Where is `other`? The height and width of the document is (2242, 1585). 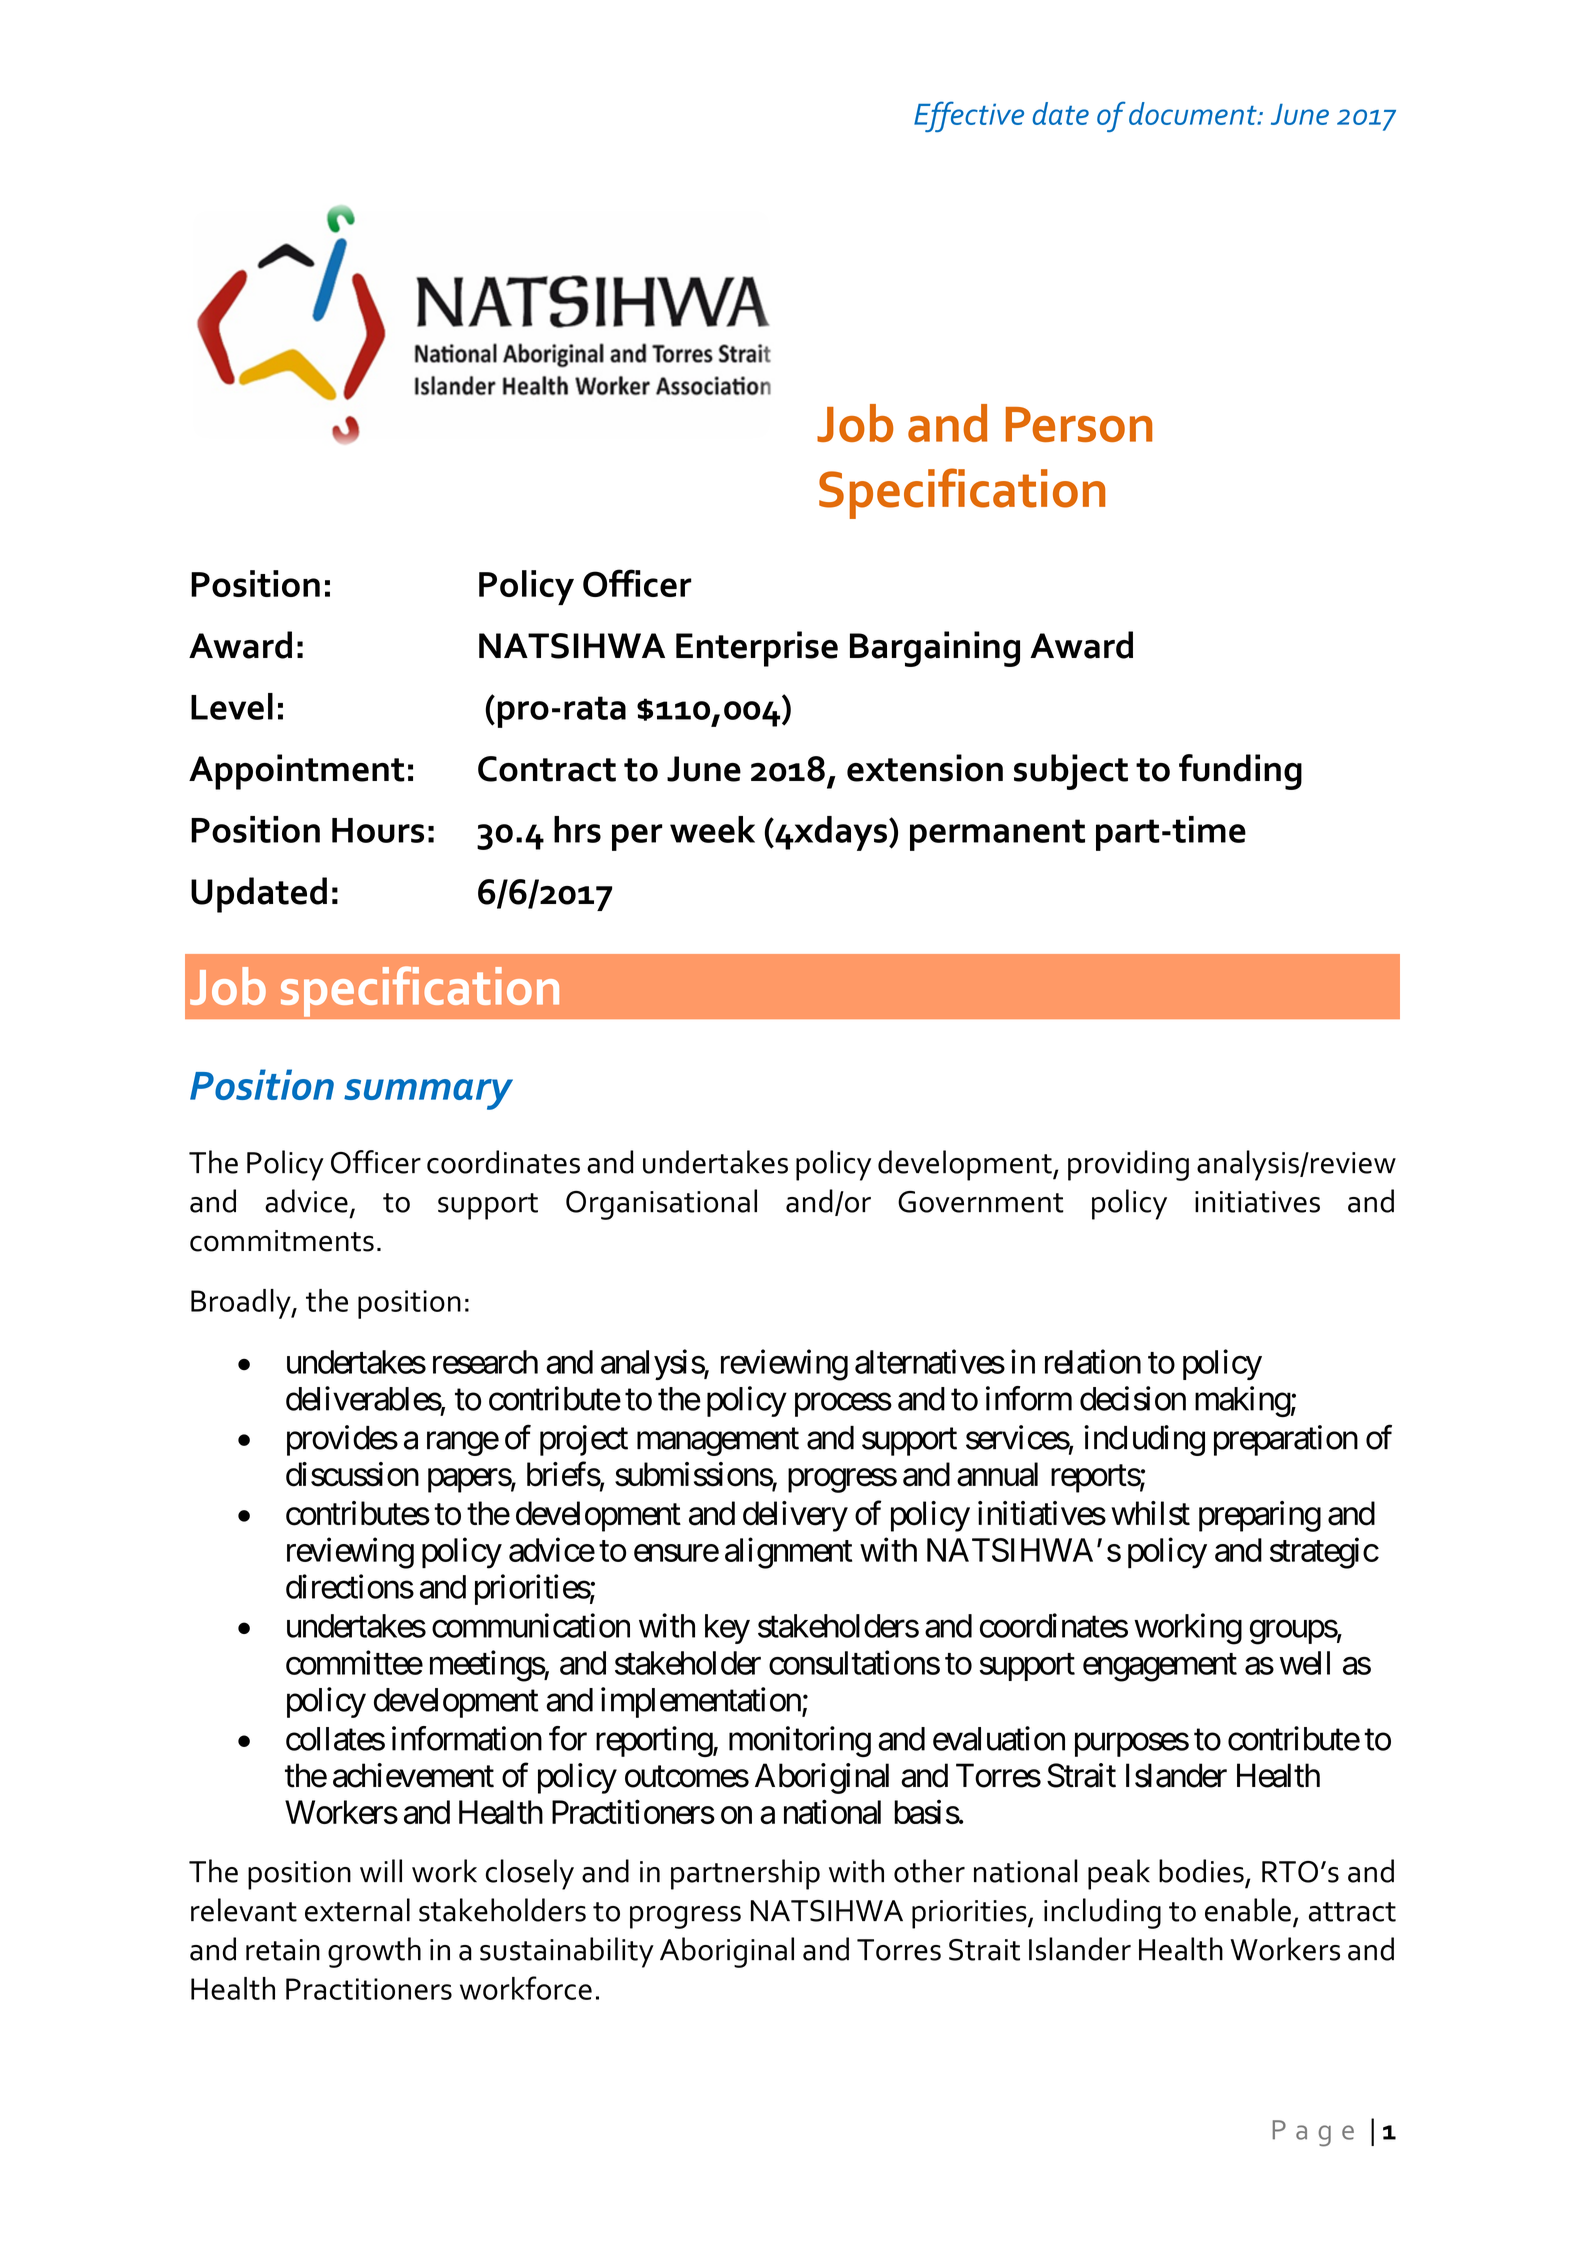
other is located at coordinates (929, 1871).
